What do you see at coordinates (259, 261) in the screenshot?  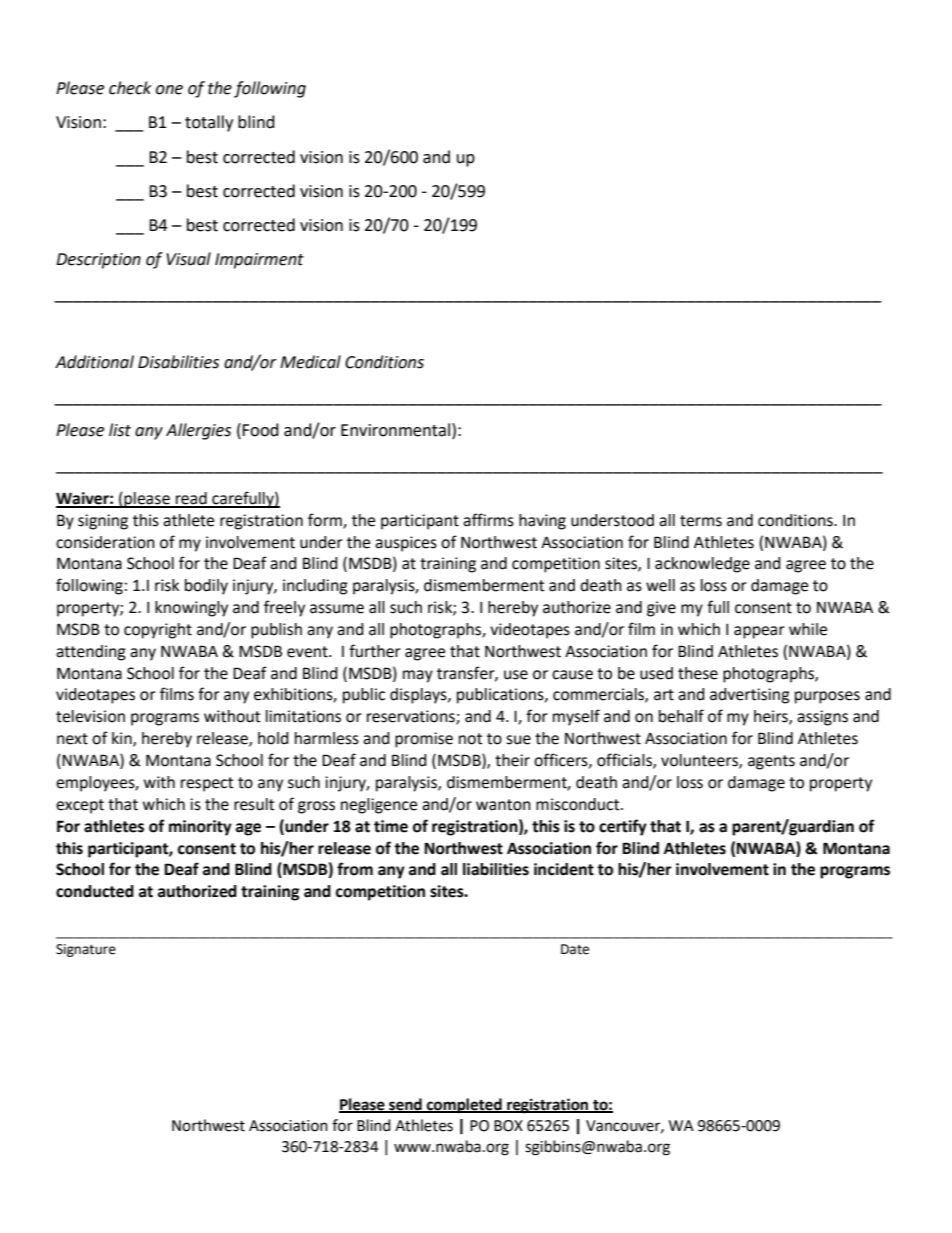 I see `Impairment` at bounding box center [259, 261].
